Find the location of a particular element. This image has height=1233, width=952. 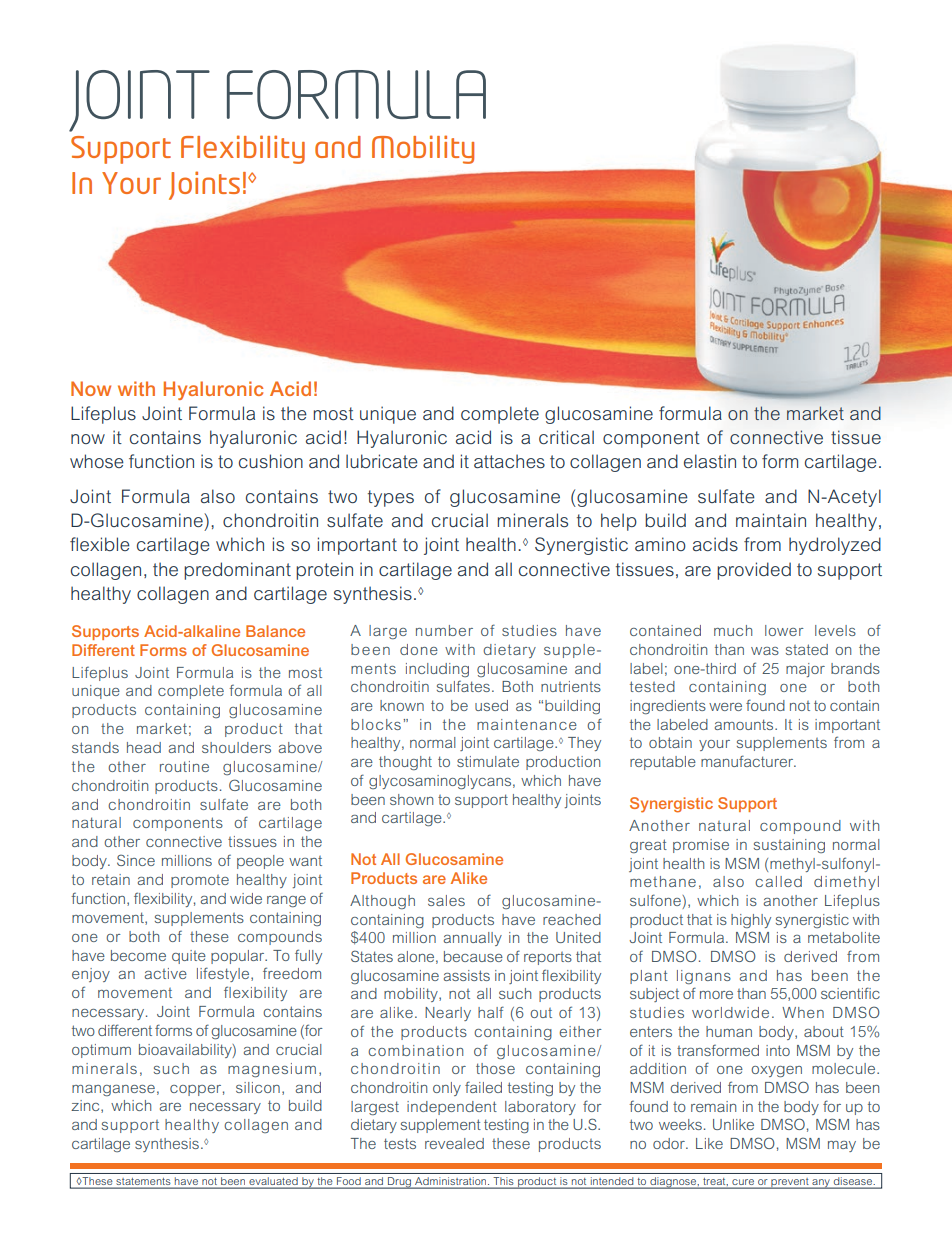

provided is located at coordinates (754, 571).
